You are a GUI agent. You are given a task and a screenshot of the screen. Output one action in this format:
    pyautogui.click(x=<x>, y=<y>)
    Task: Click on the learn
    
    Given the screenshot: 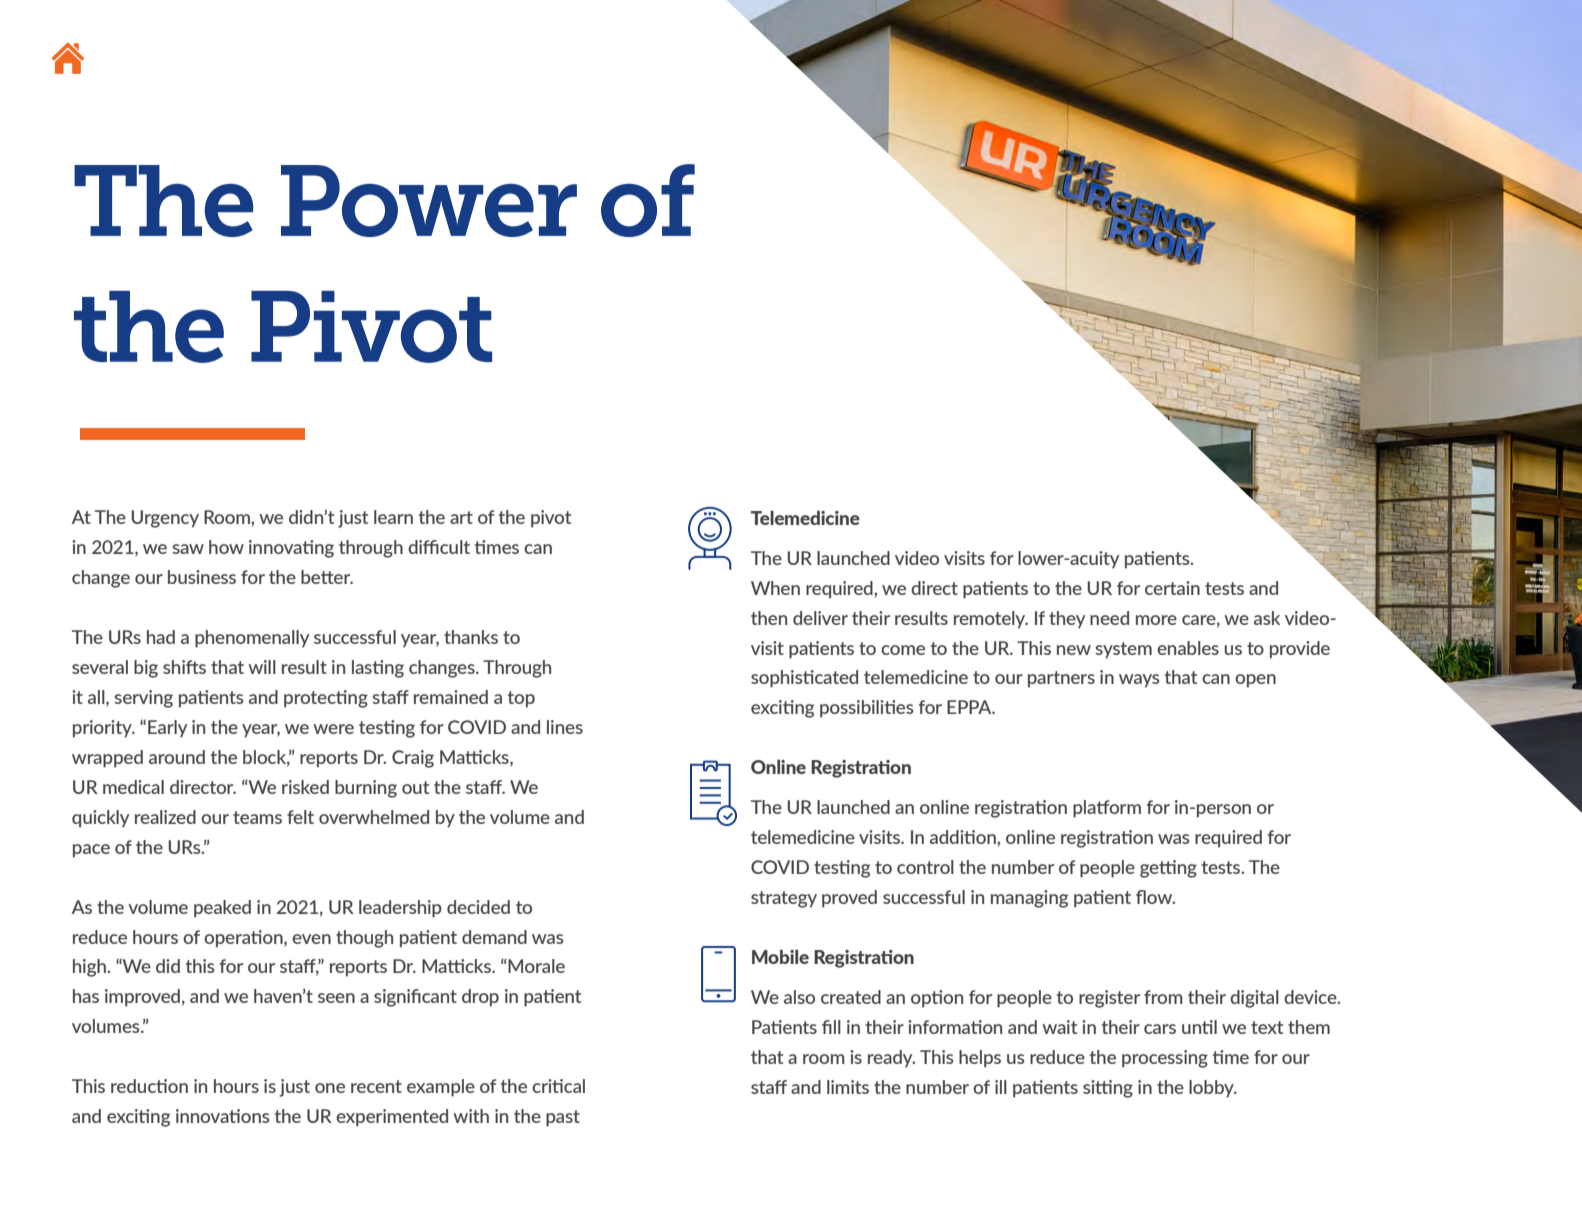 What is the action you would take?
    pyautogui.click(x=393, y=517)
